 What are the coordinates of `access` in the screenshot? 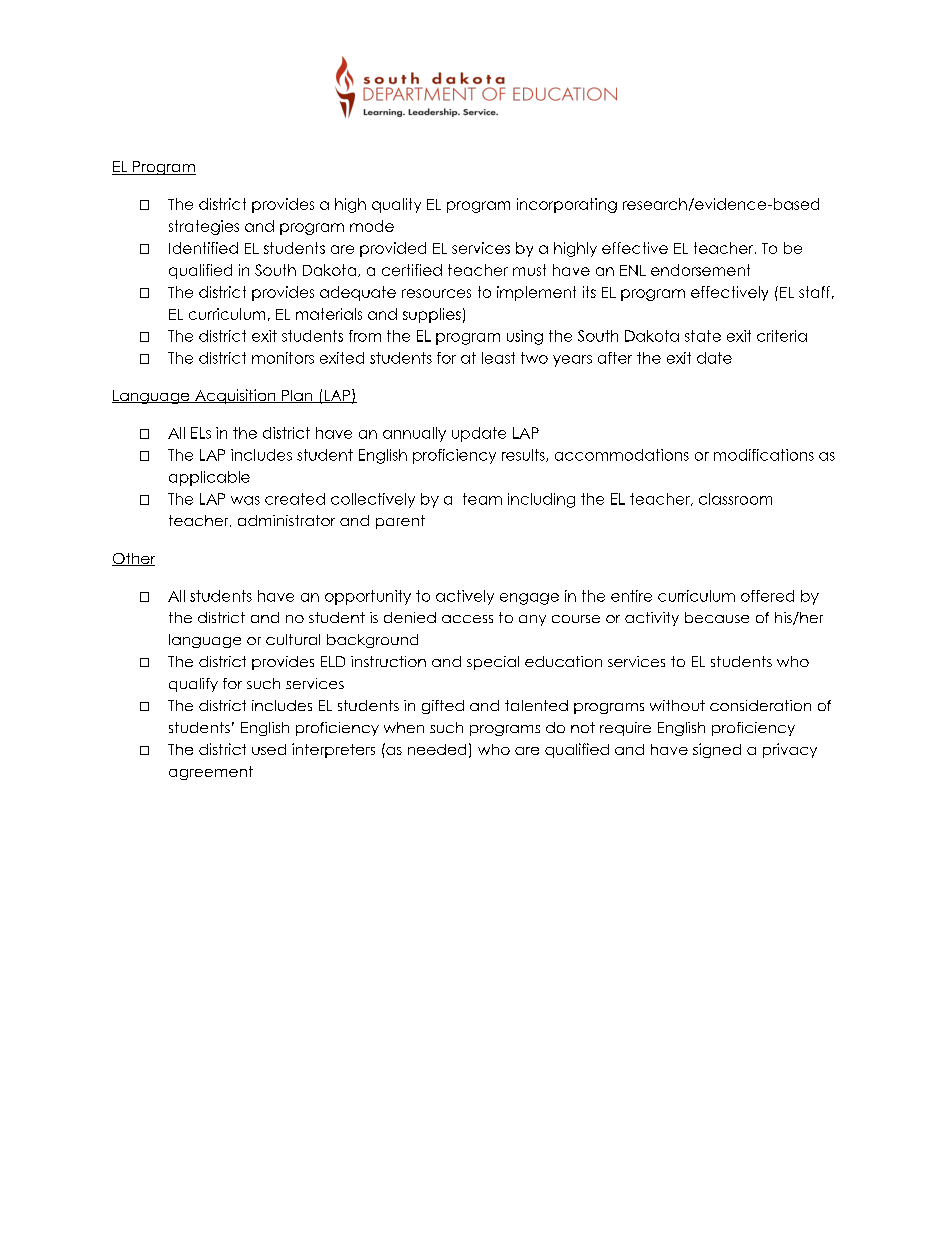 It's located at (467, 619).
